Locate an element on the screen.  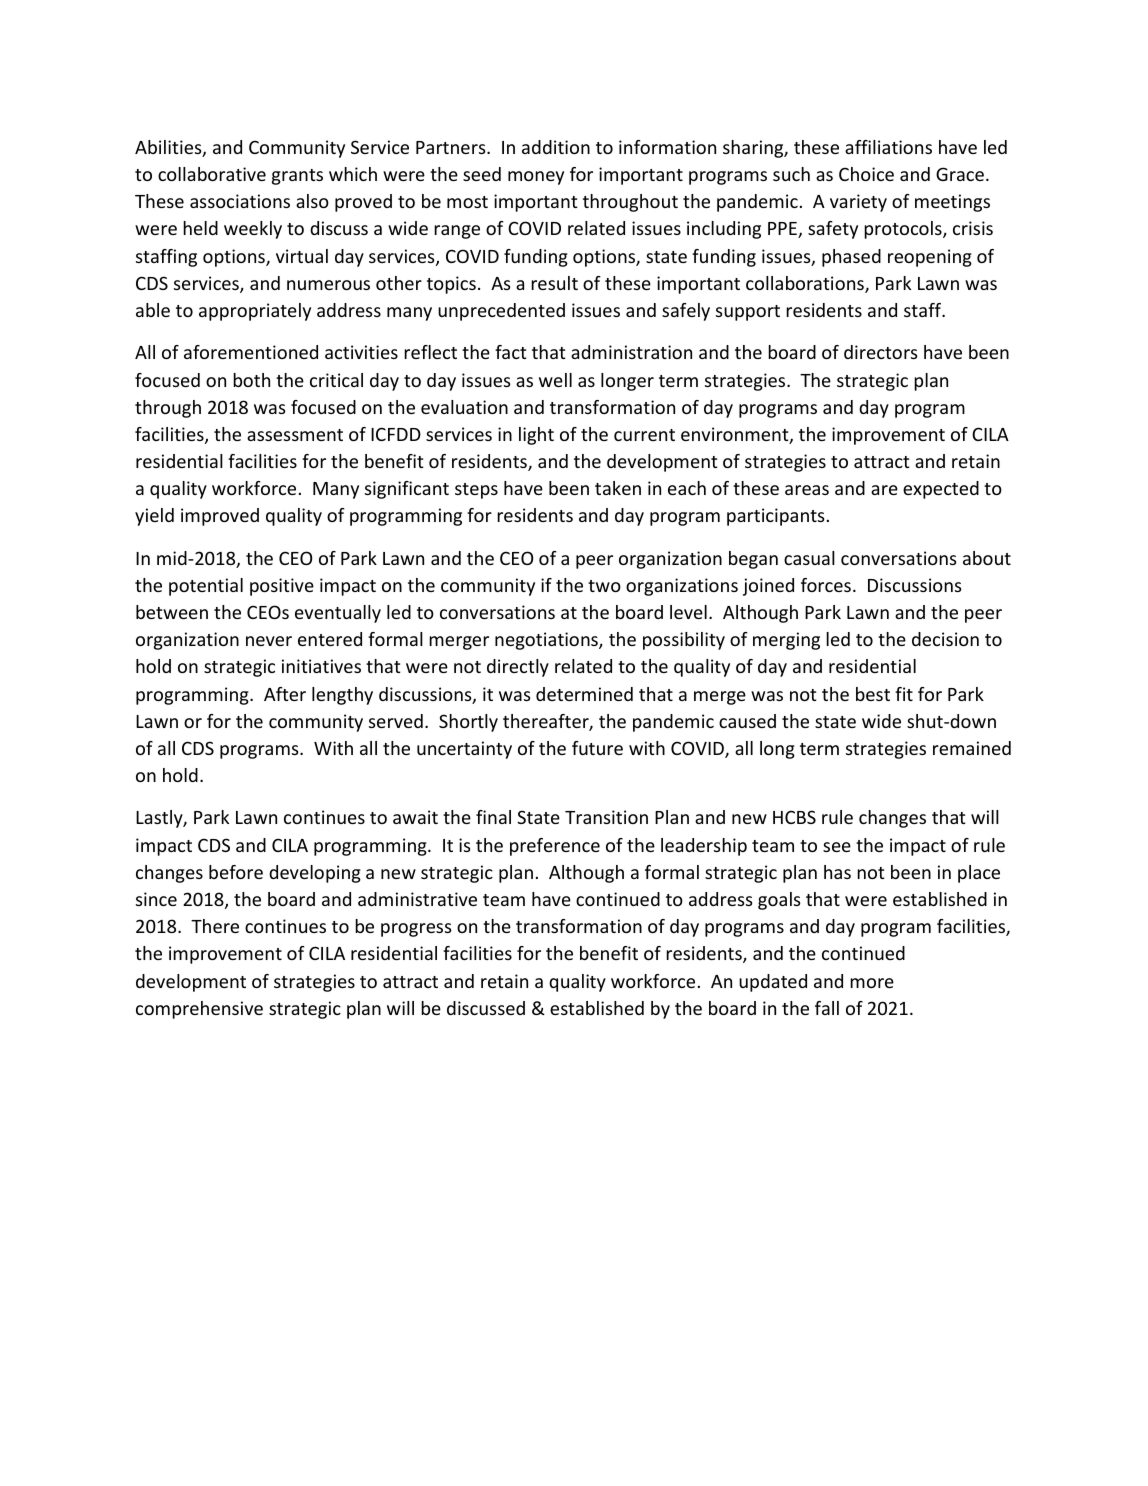
Choice is located at coordinates (866, 174).
